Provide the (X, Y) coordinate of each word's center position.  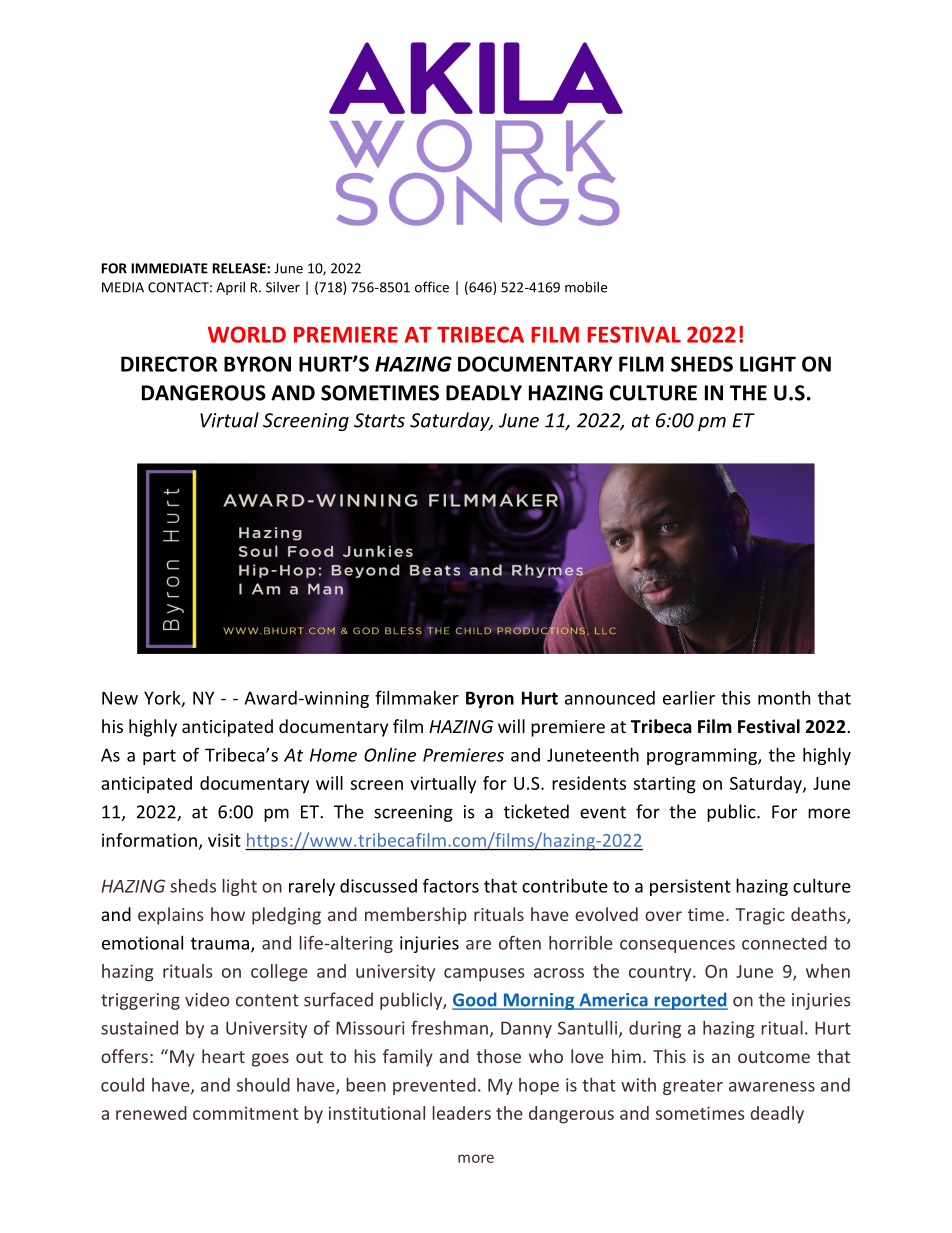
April (230, 288)
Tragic (760, 916)
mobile (586, 287)
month (784, 697)
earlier (689, 697)
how (228, 914)
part (159, 757)
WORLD (247, 334)
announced (610, 698)
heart (223, 1056)
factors (451, 885)
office (432, 287)
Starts (379, 420)
